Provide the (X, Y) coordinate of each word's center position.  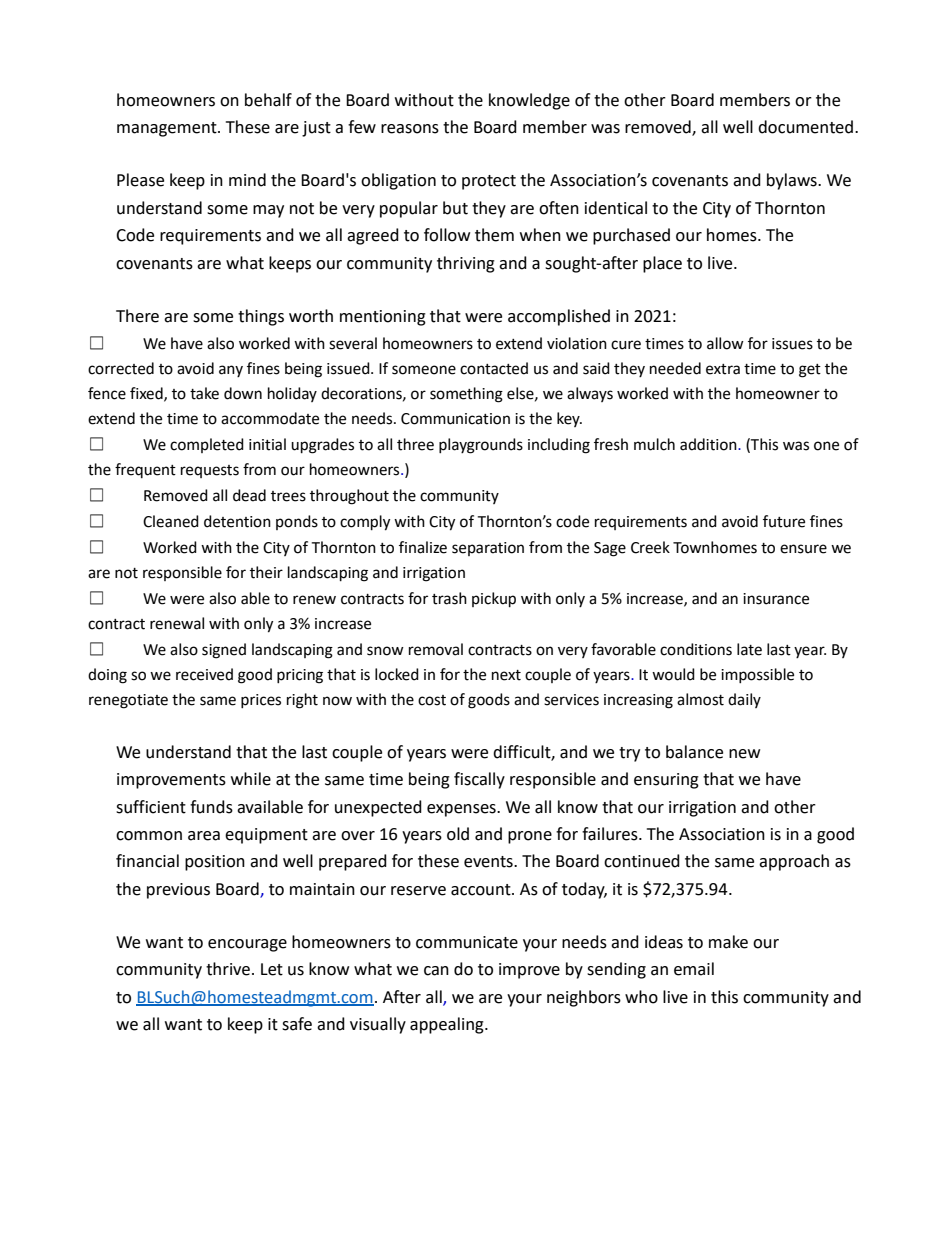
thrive (228, 969)
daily (744, 700)
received (204, 674)
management (168, 129)
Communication (455, 419)
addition (709, 444)
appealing (448, 1025)
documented (807, 127)
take (204, 393)
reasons (410, 129)
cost (432, 700)
